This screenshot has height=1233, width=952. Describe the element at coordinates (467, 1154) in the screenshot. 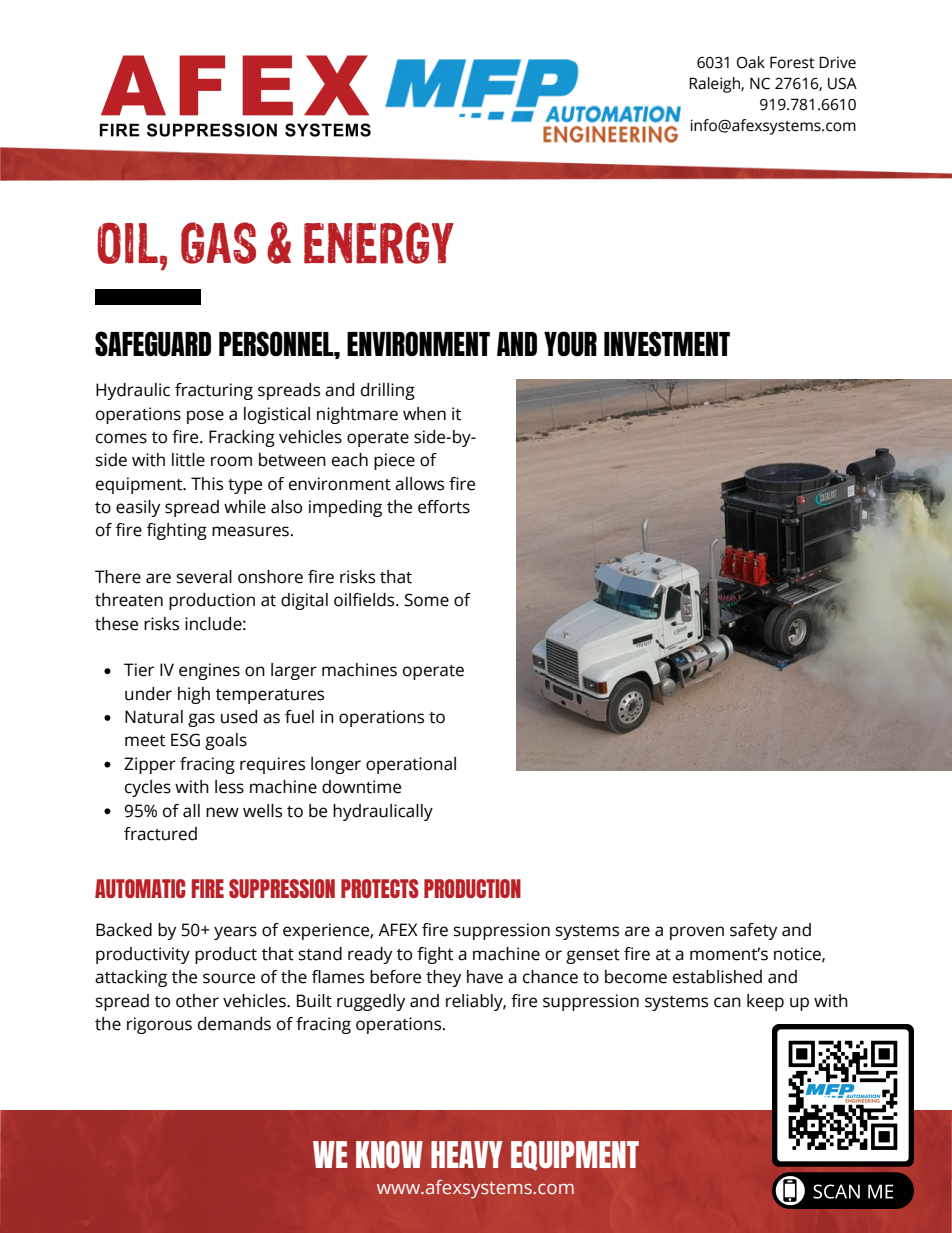

I see `HEAVY` at that location.
